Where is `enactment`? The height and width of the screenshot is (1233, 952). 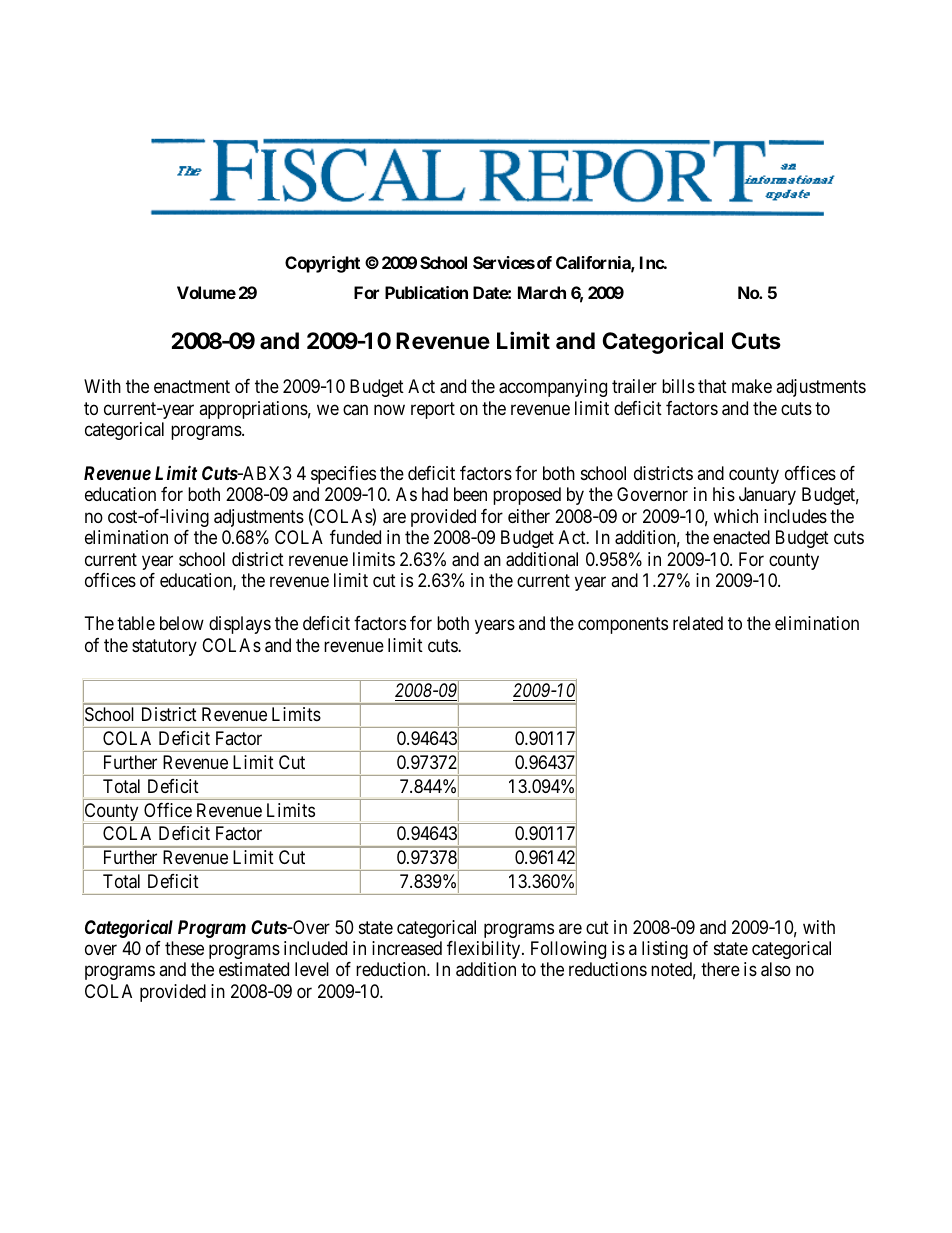 enactment is located at coordinates (192, 387).
